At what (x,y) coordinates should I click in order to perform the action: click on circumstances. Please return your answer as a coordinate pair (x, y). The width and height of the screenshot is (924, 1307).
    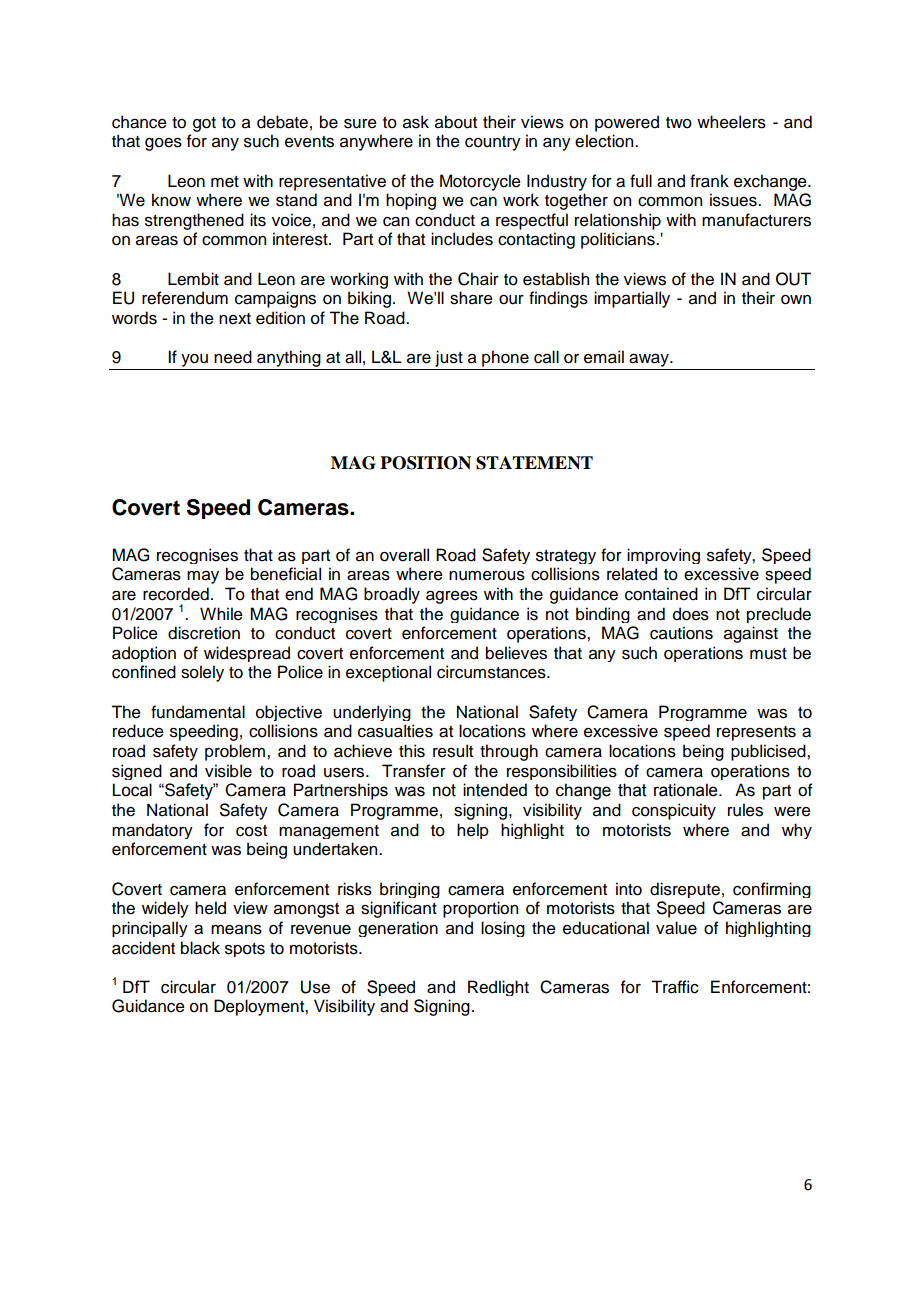
    Looking at the image, I should click on (492, 672).
